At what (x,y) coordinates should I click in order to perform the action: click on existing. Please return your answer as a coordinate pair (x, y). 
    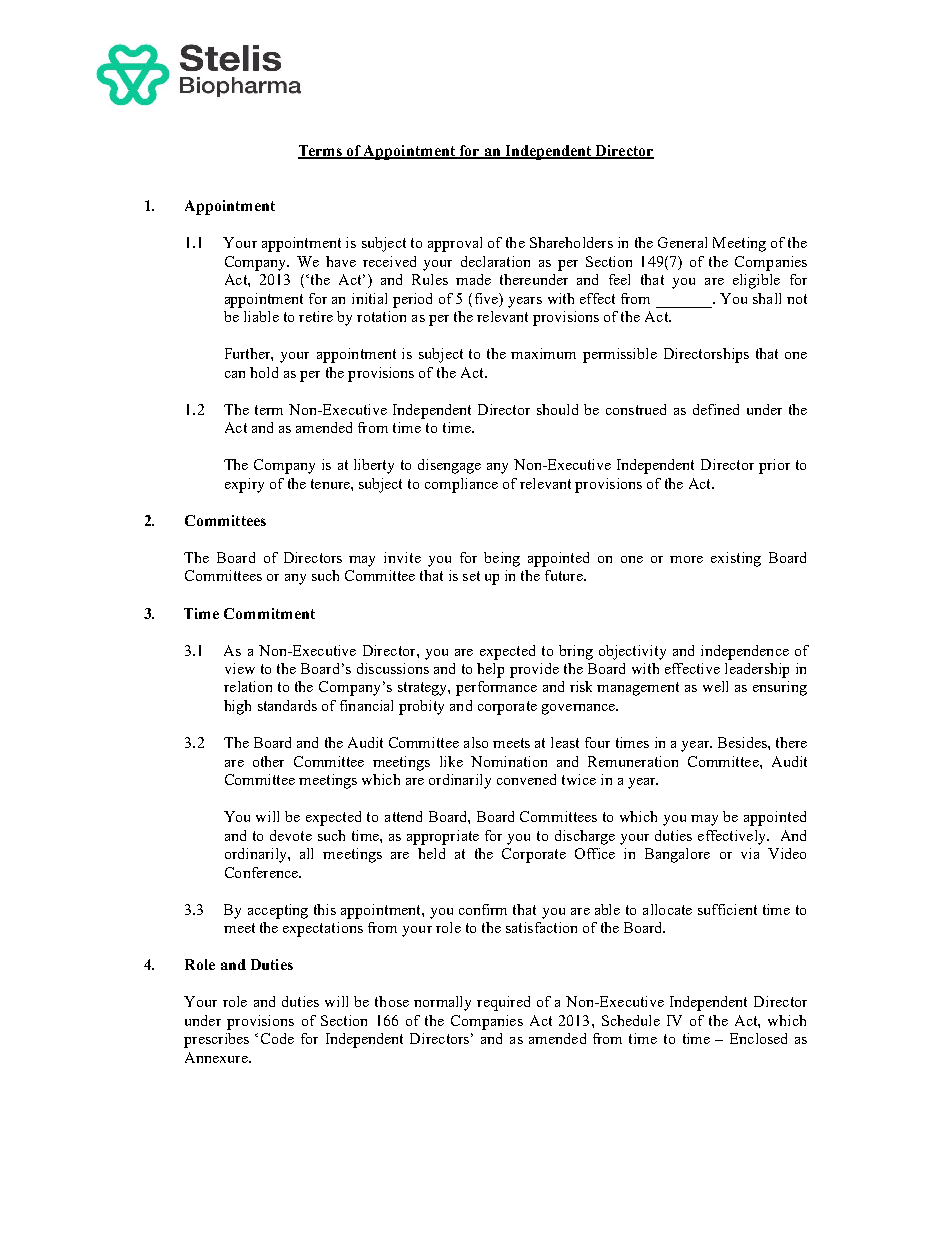
    Looking at the image, I should click on (736, 559).
